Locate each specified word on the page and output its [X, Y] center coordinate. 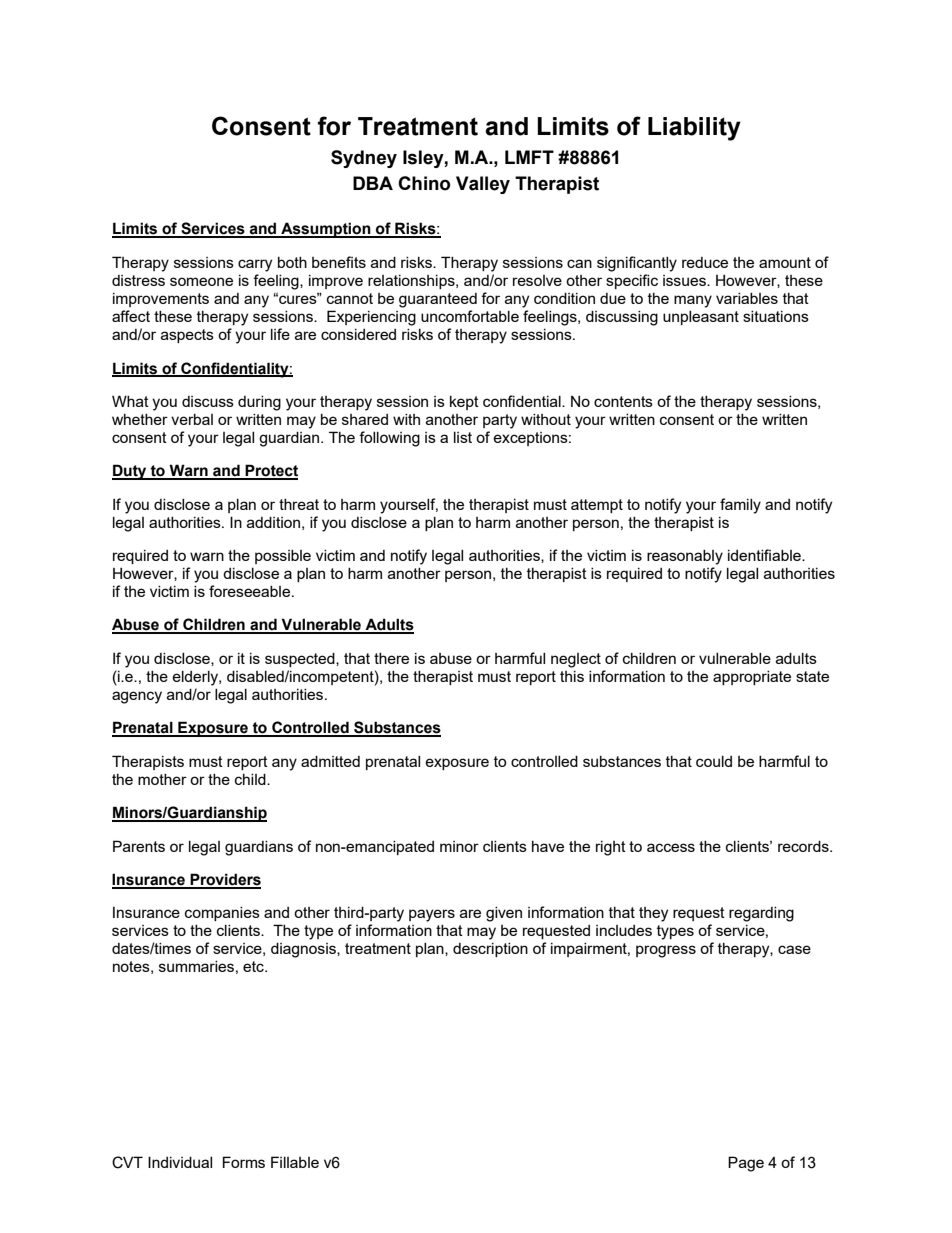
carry [255, 265]
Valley [483, 185]
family [740, 506]
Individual [180, 1162]
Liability [694, 129]
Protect [271, 471]
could [714, 761]
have [548, 846]
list [463, 437]
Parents [139, 846]
